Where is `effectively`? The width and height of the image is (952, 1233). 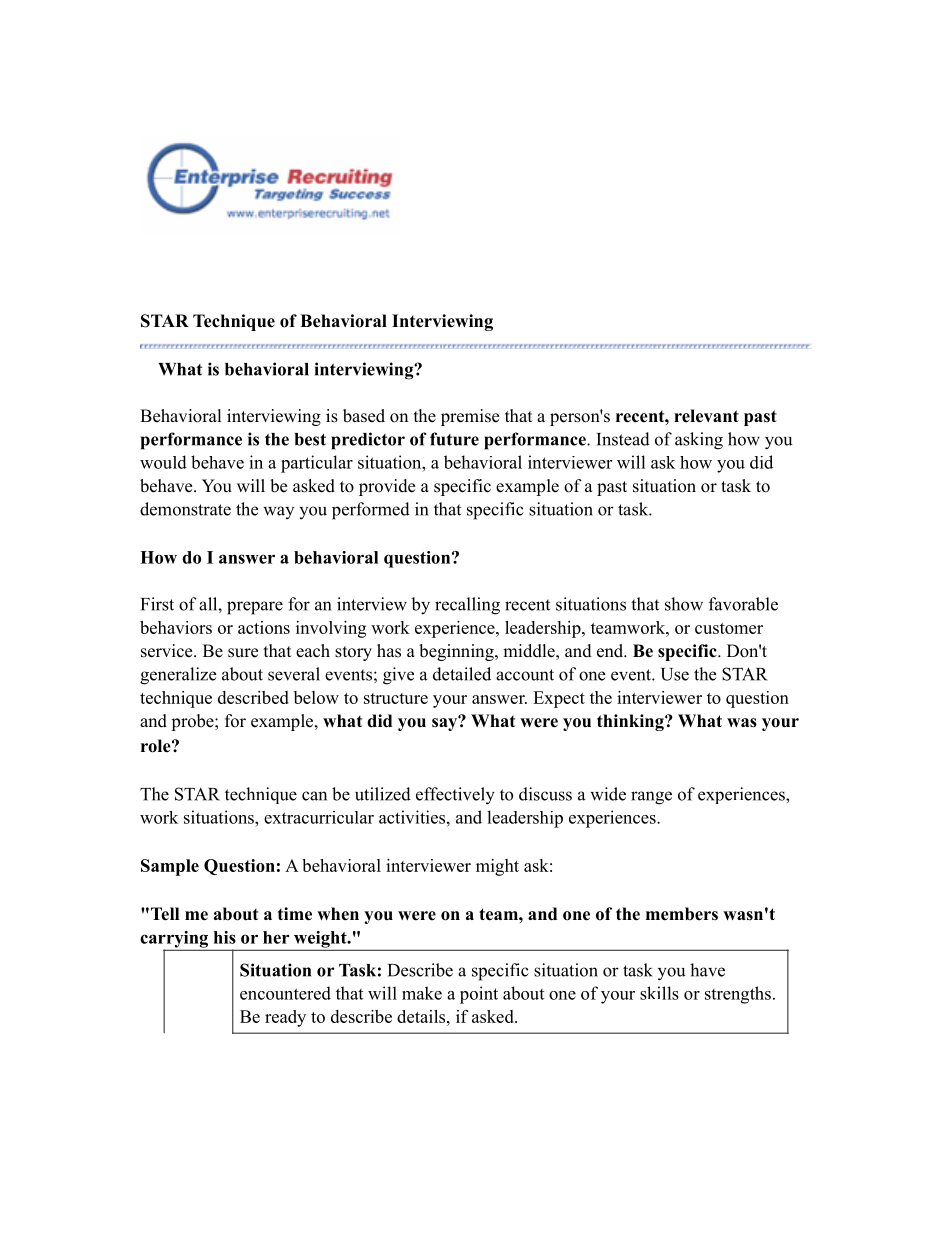 effectively is located at coordinates (455, 796).
